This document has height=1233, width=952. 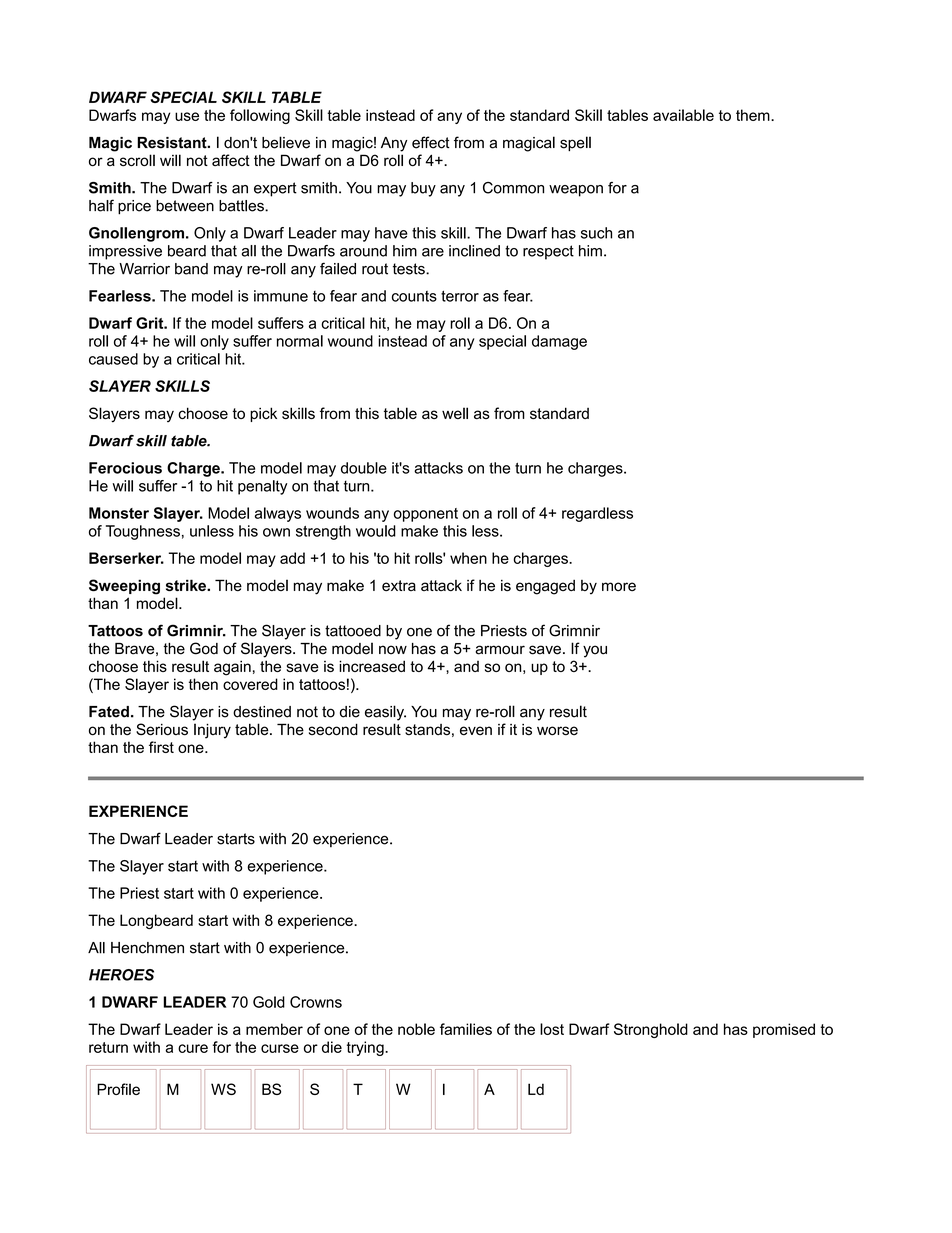 I want to click on available, so click(x=683, y=115).
